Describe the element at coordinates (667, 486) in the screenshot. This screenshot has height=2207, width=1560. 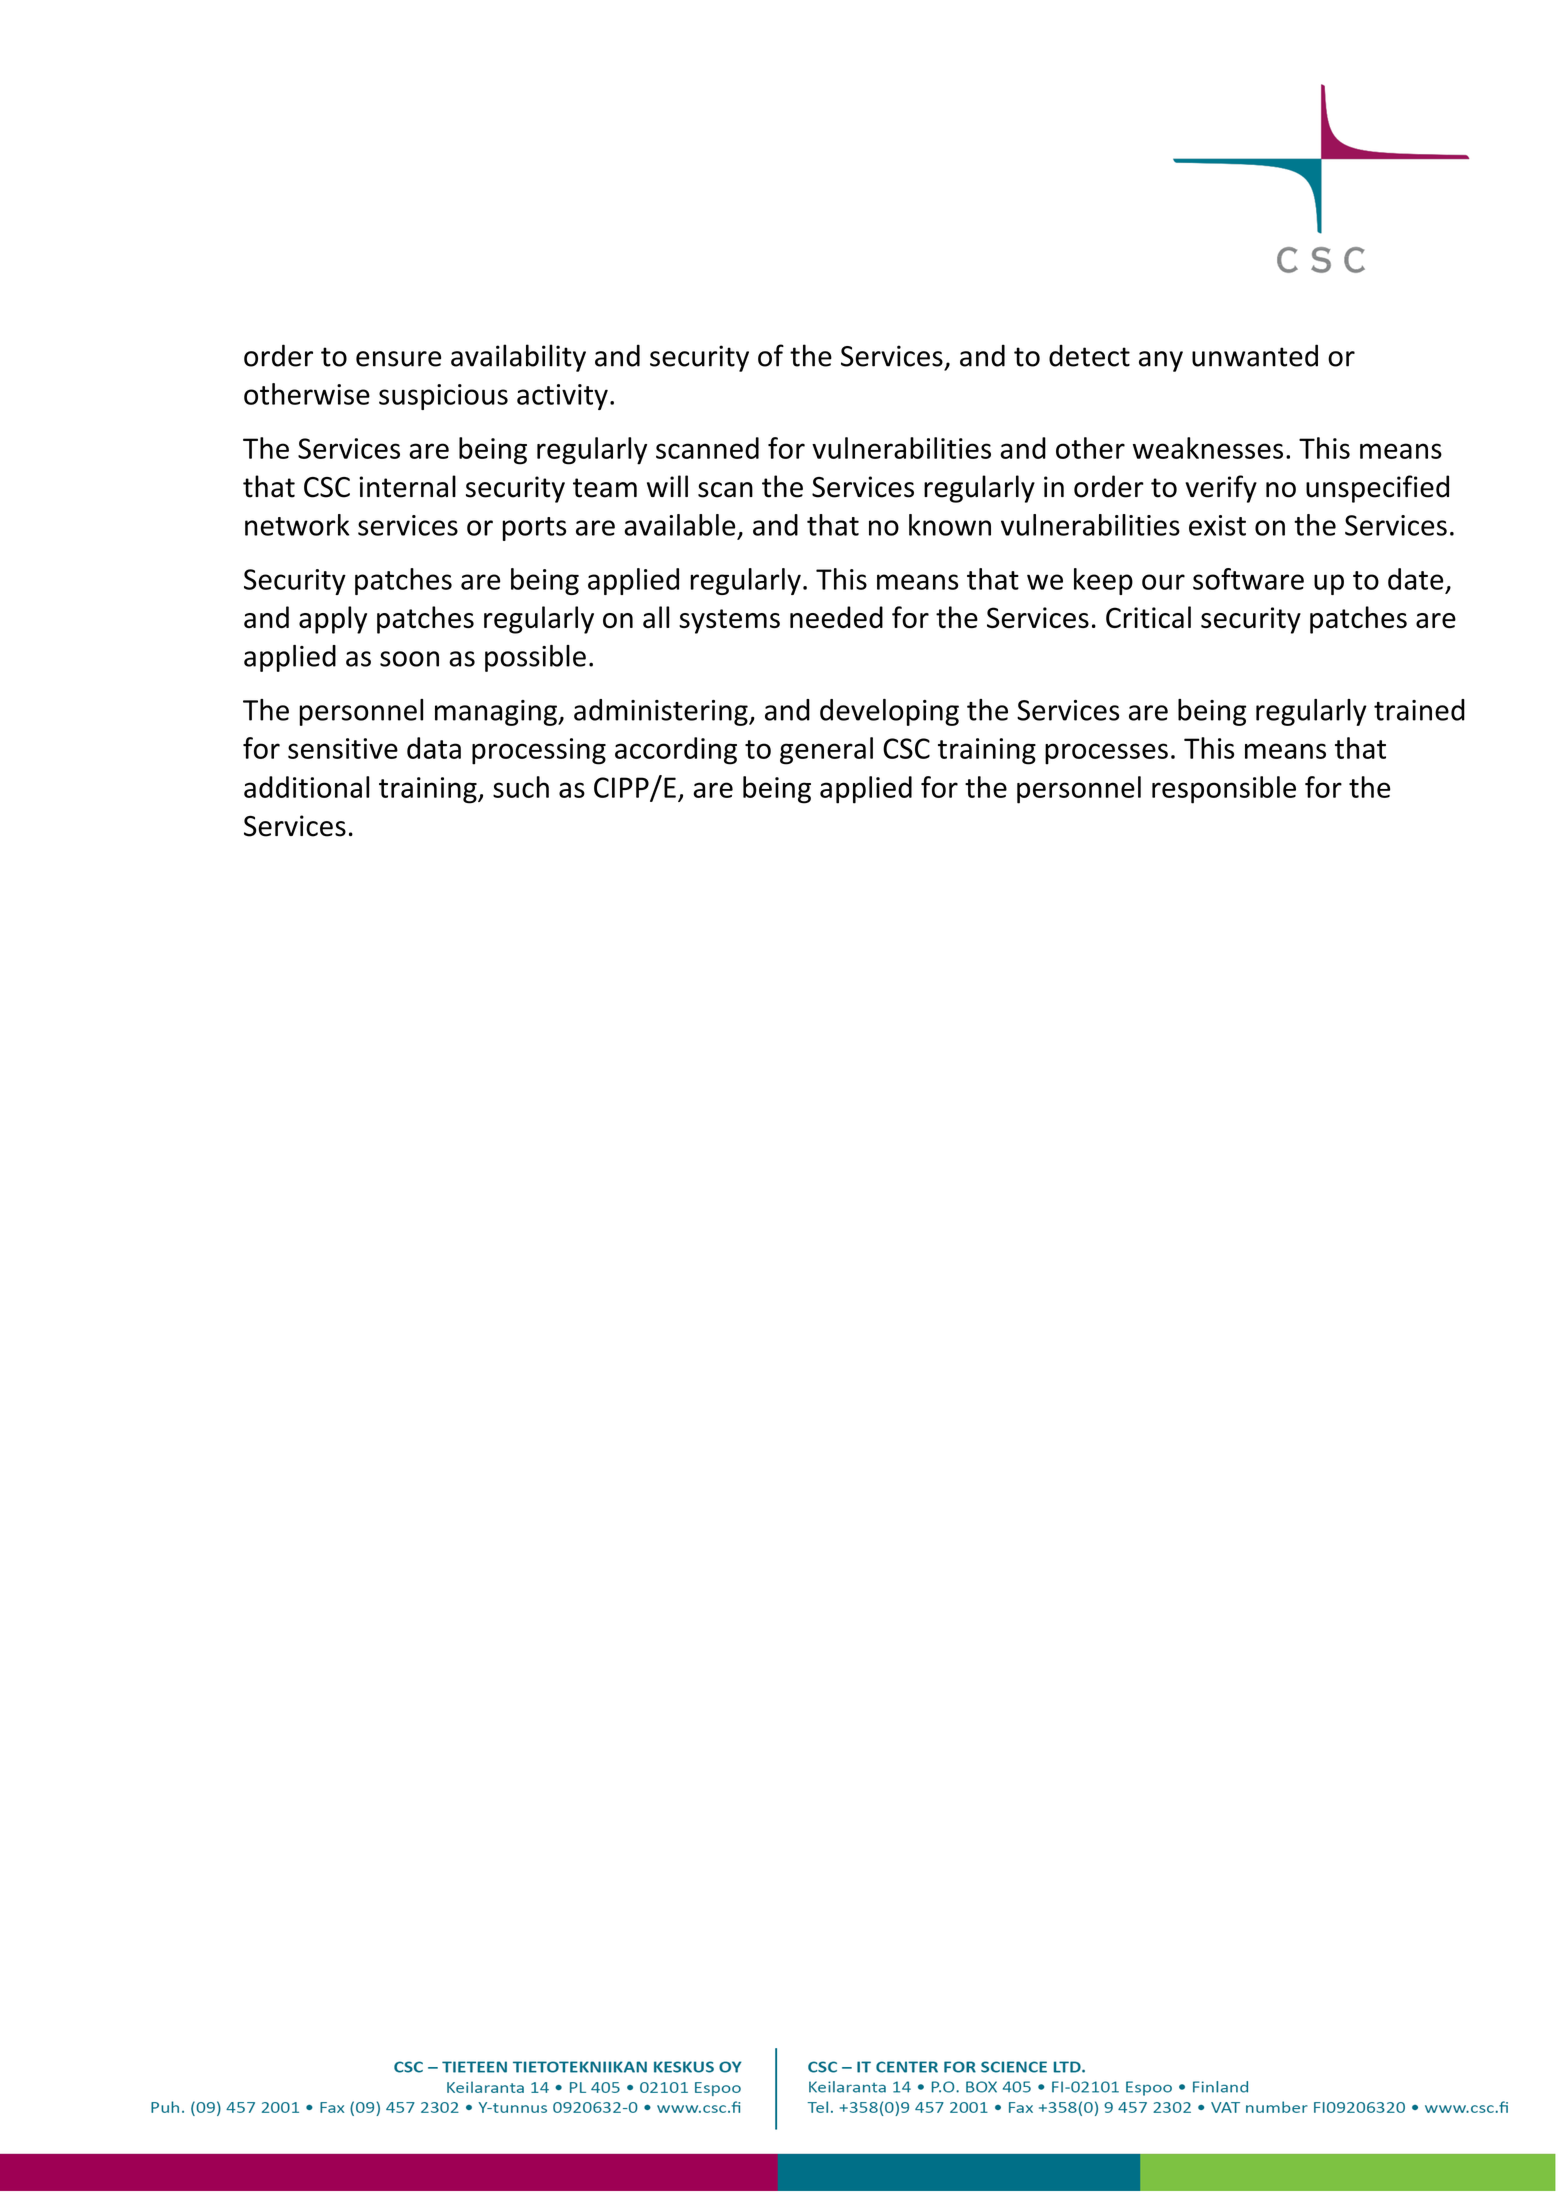
I see `will` at that location.
